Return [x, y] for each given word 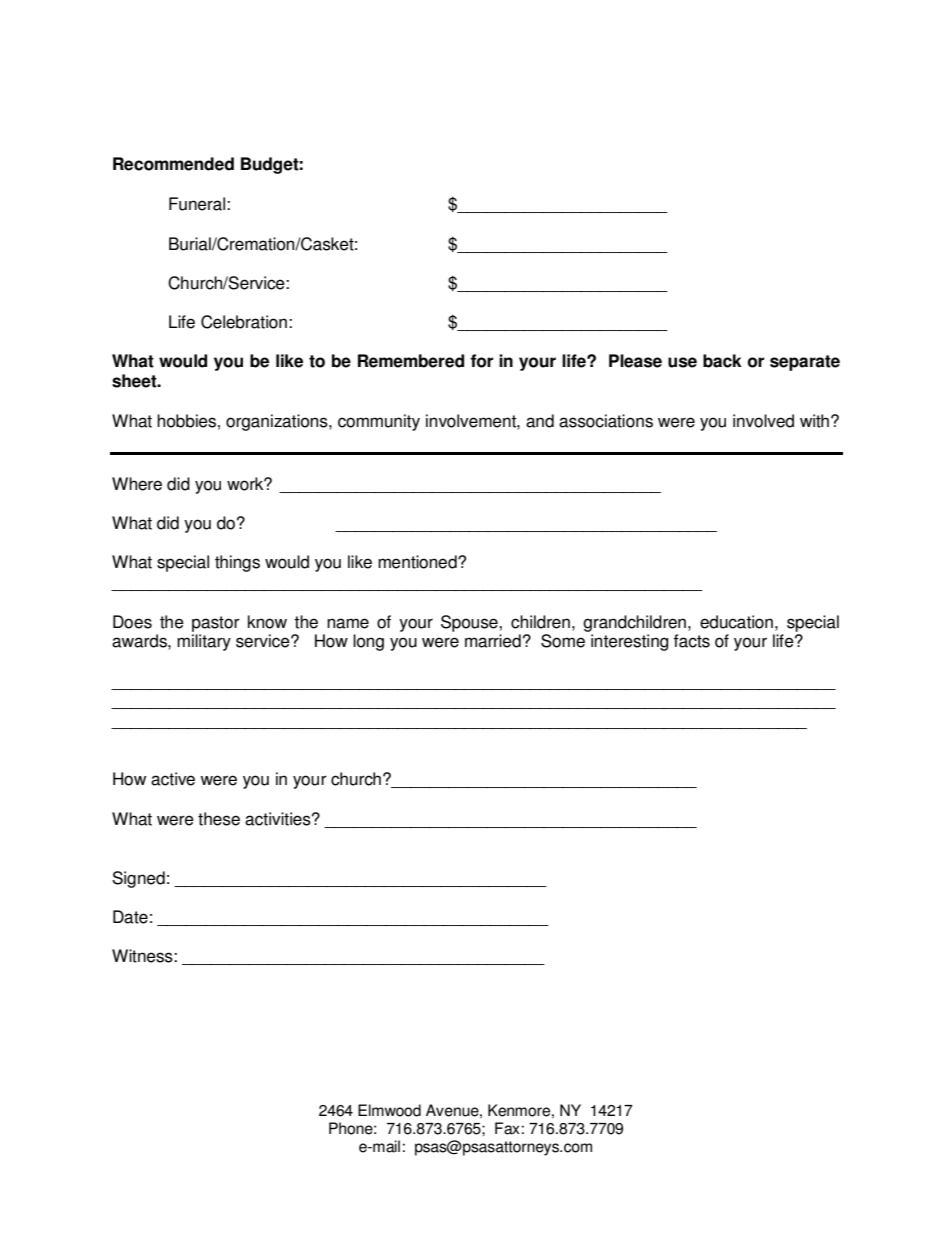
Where [137, 484]
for [481, 361]
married [493, 641]
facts [692, 641]
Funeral [198, 204]
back [722, 361]
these [219, 819]
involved [763, 421]
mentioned [418, 562]
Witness [143, 956]
